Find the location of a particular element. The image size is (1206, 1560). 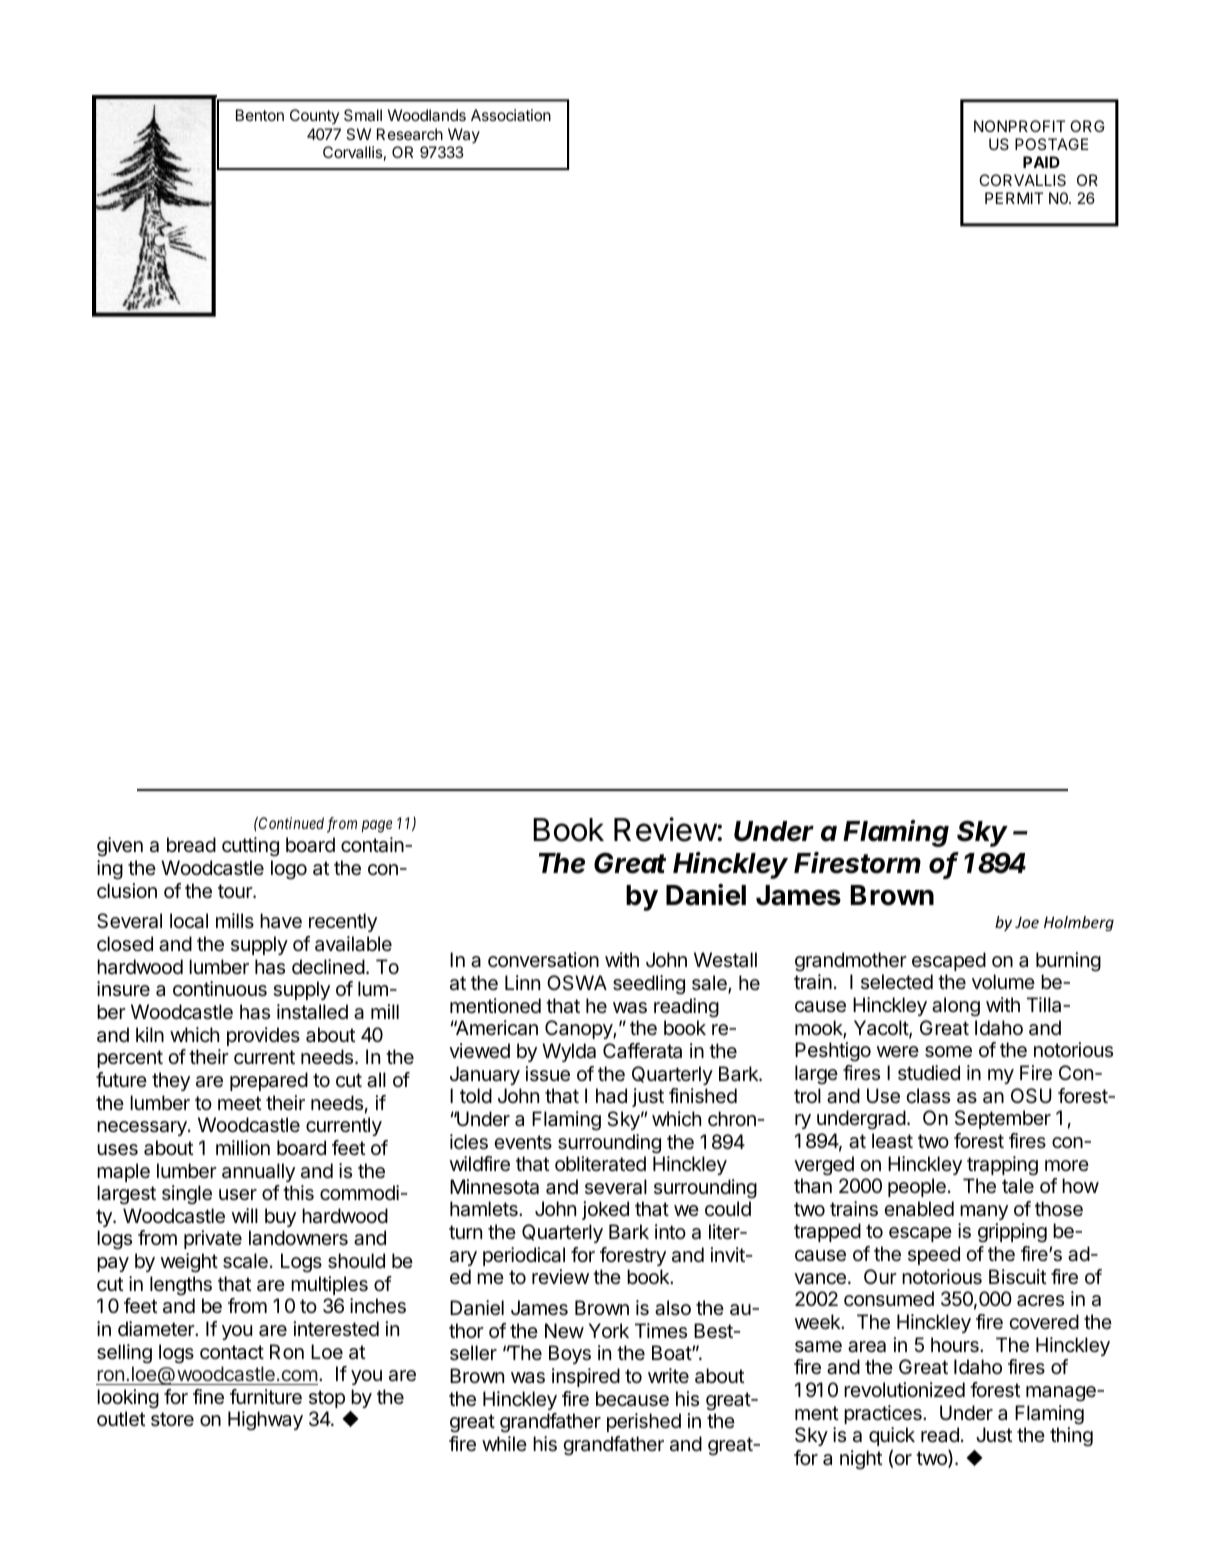

cutting is located at coordinates (250, 847).
